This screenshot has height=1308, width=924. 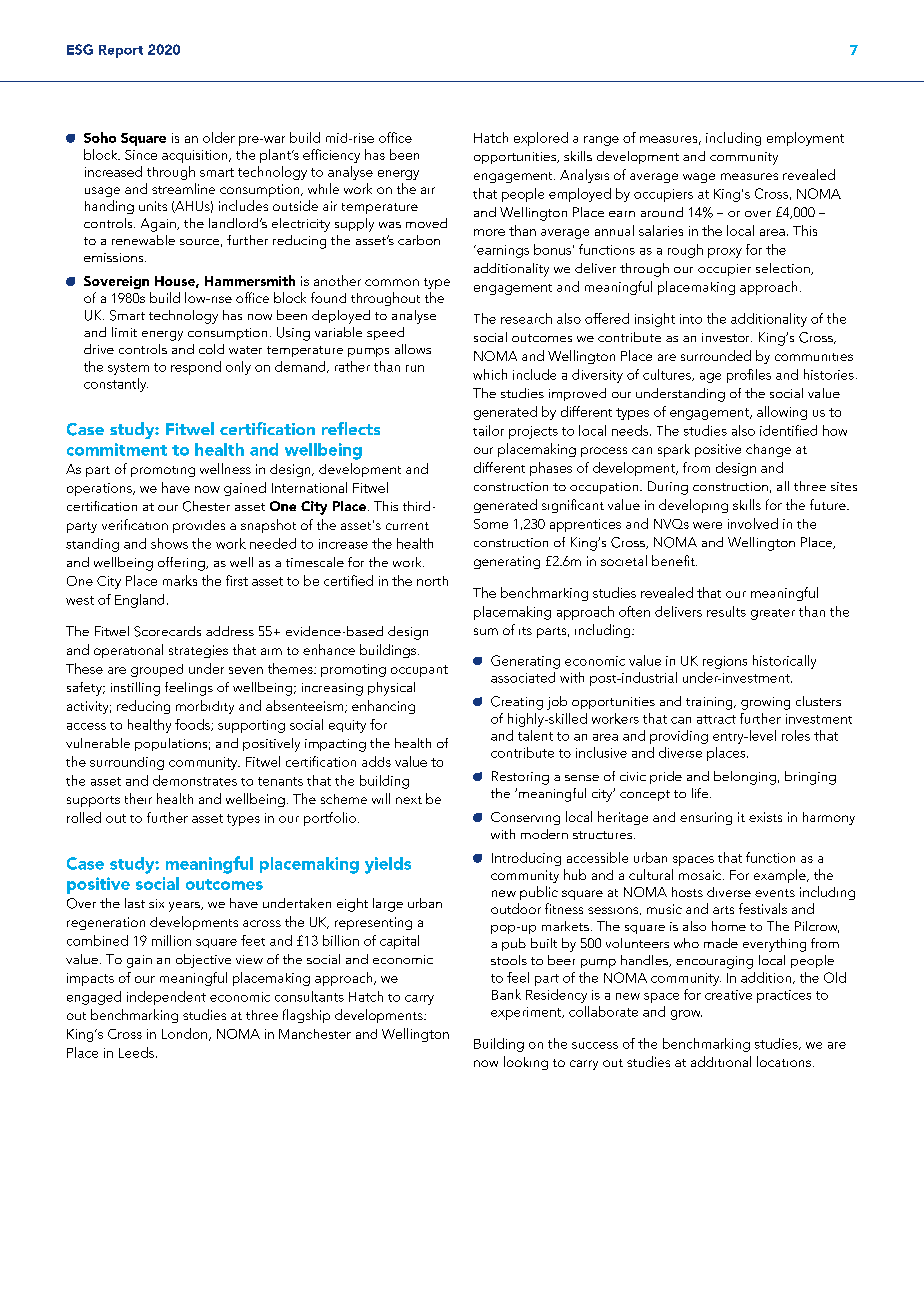 I want to click on Report, so click(x=121, y=51).
